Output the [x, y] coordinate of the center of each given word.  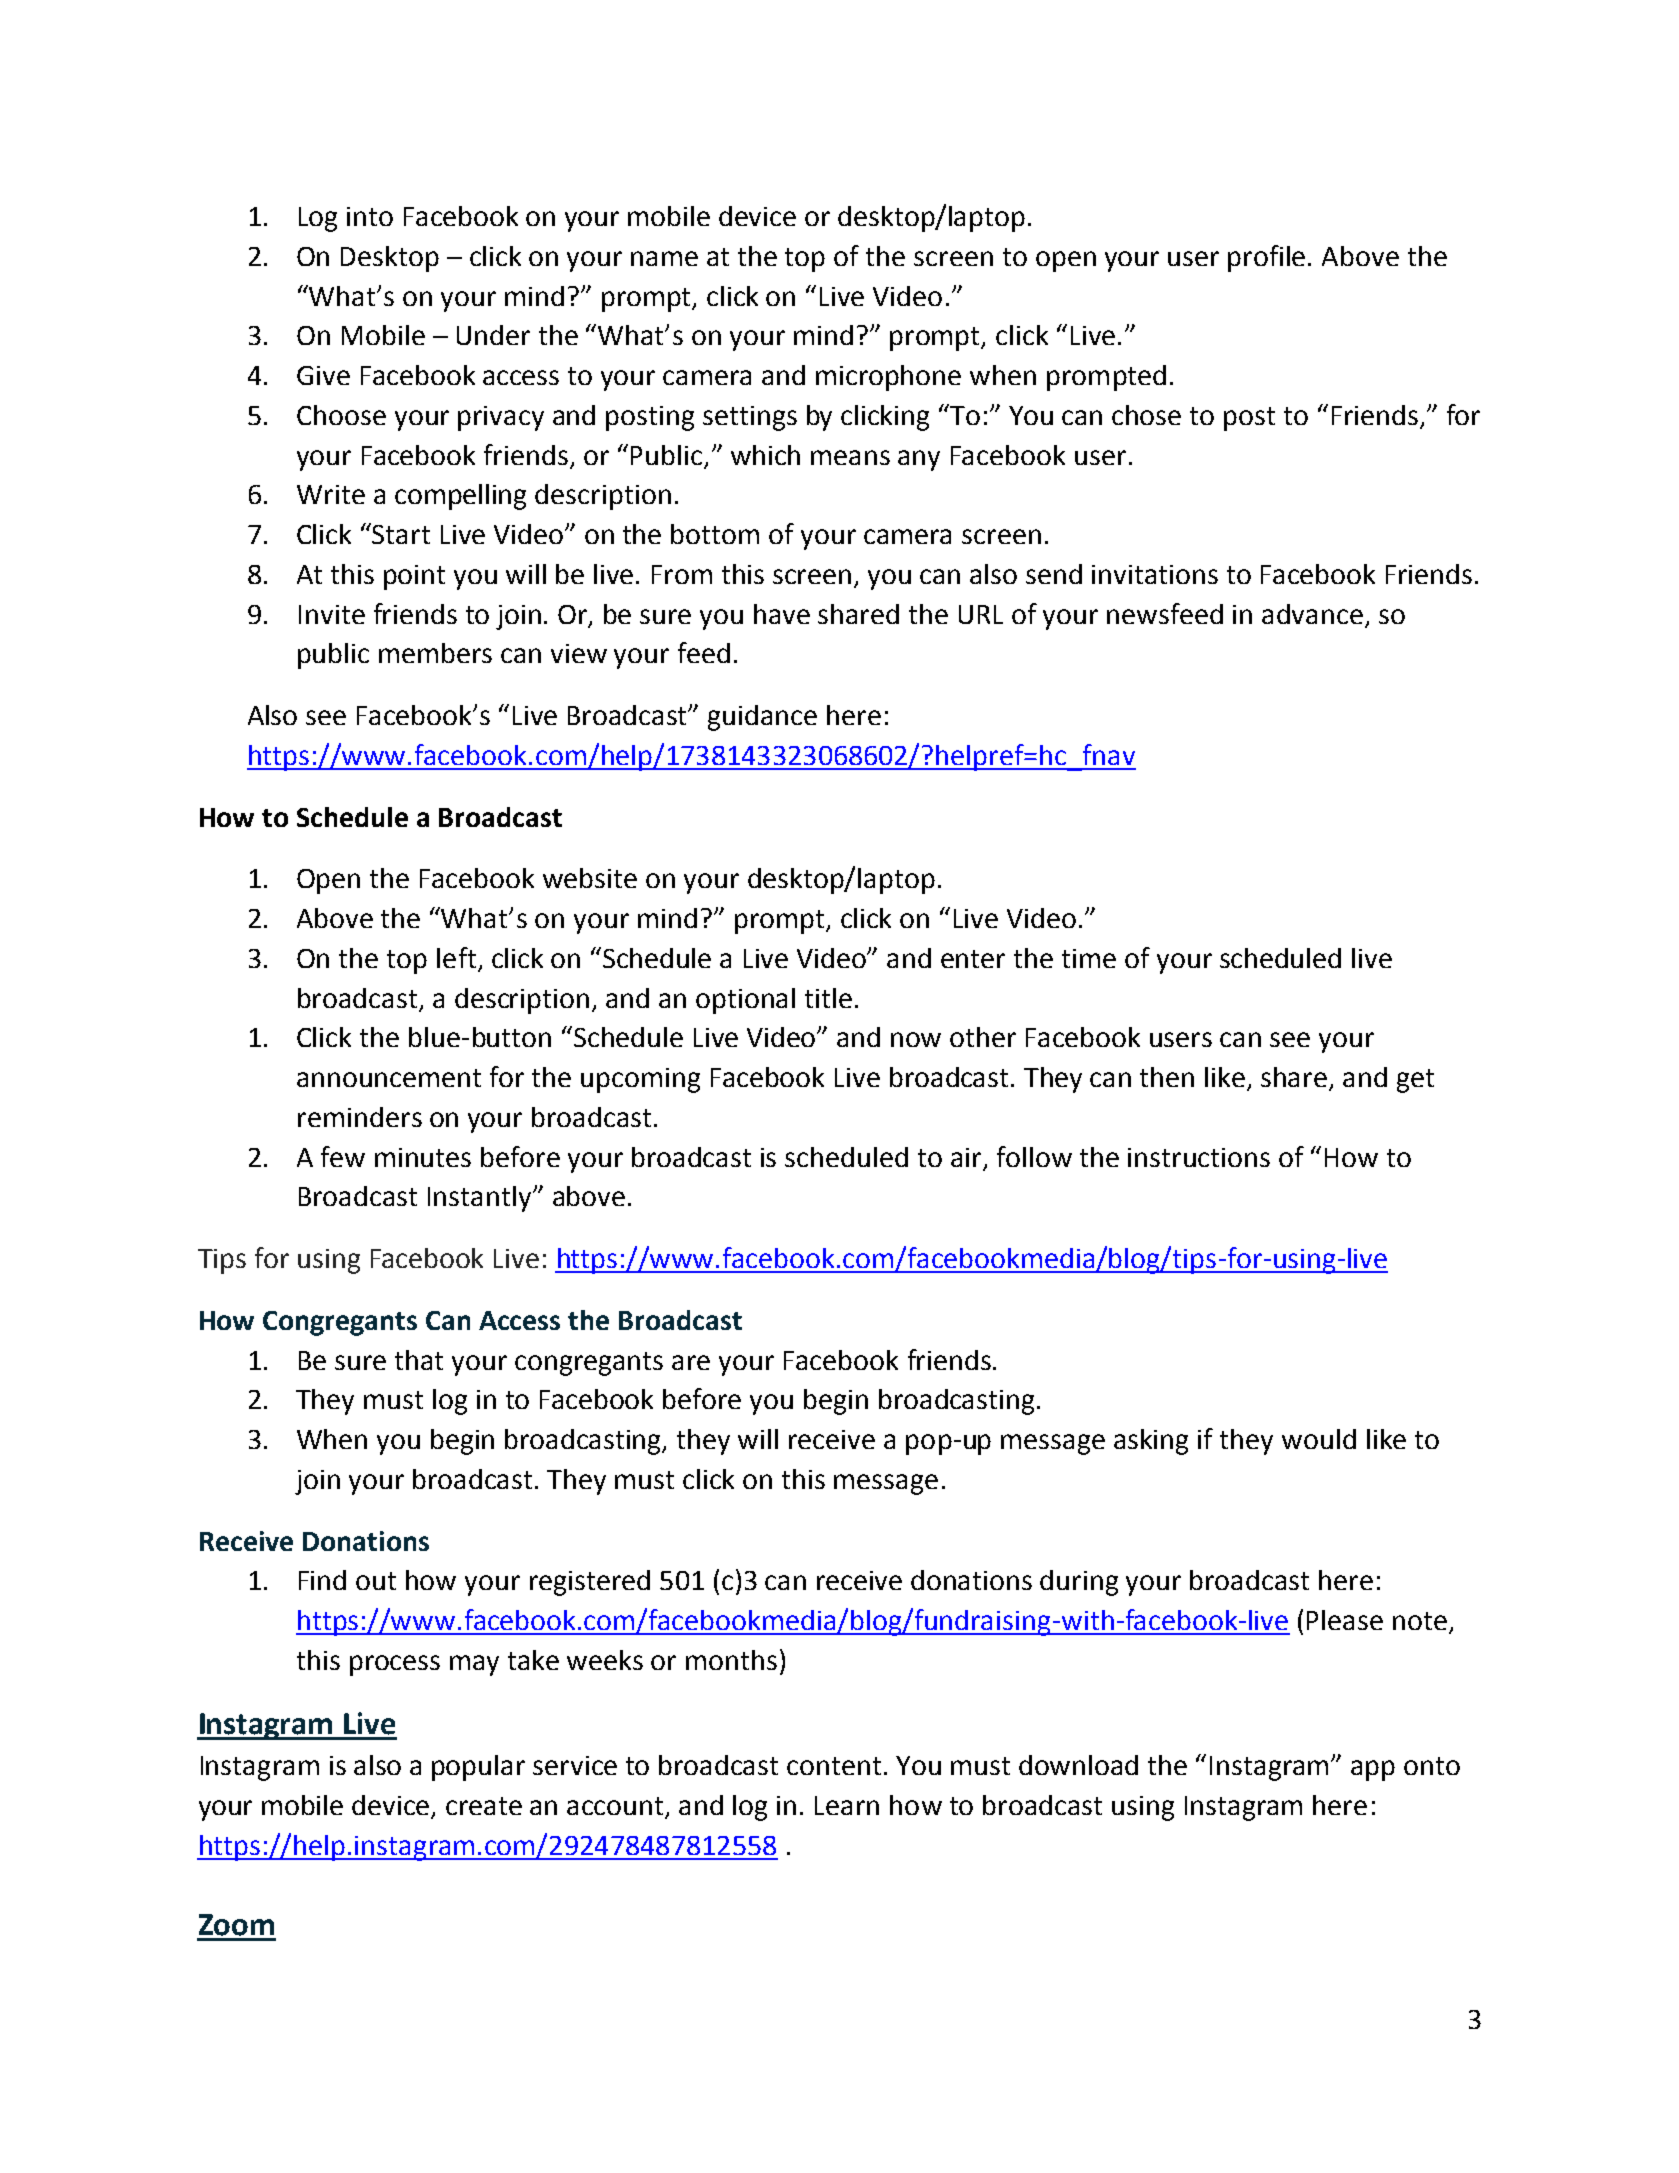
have [782, 614]
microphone [888, 378]
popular [478, 1768]
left [456, 957]
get [1415, 1081]
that [419, 1360]
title [828, 998]
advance [1312, 614]
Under [493, 335]
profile [1266, 258]
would [1319, 1439]
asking [1151, 1442]
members [435, 653]
